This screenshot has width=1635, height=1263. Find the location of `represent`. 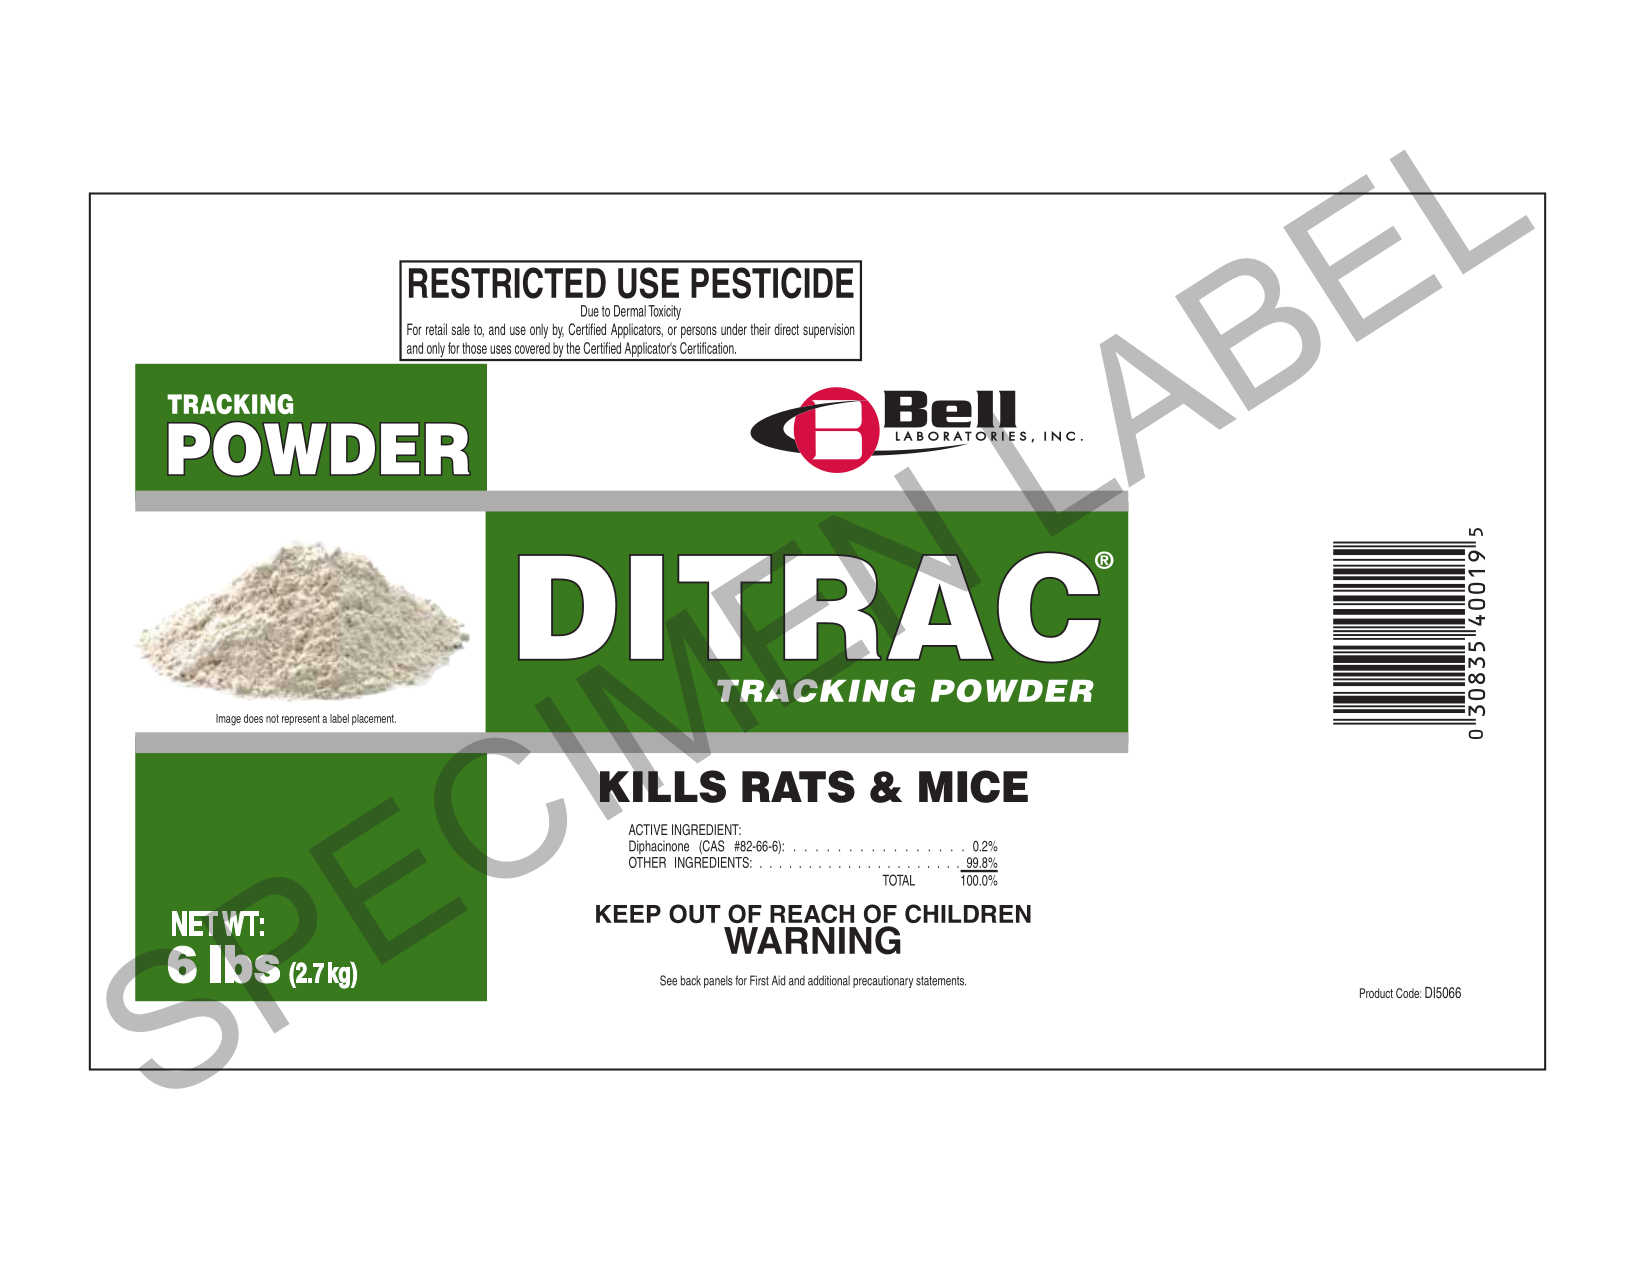

represent is located at coordinates (301, 719).
